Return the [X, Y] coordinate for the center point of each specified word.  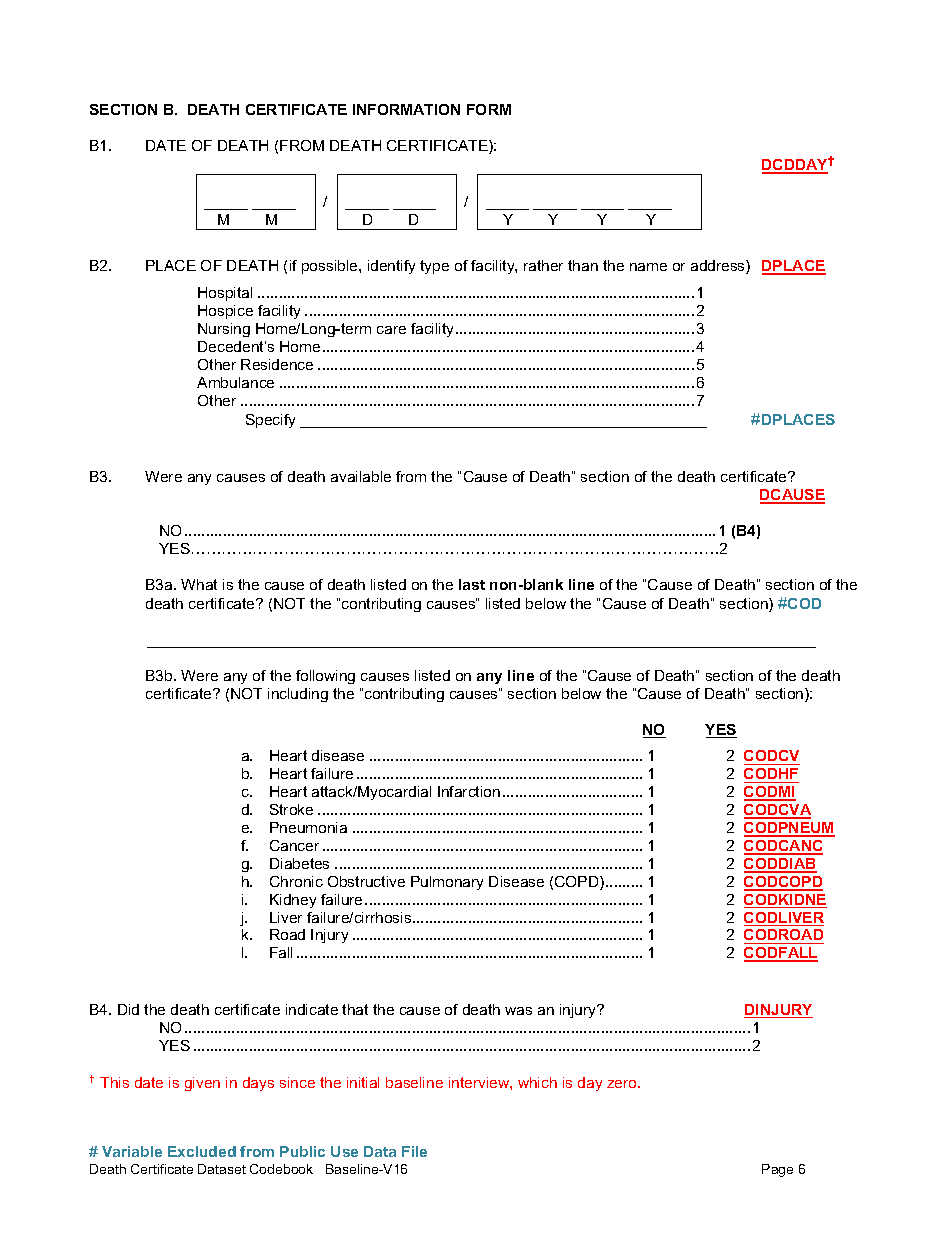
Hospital [225, 294]
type [434, 267]
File [414, 1151]
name [648, 267]
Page [777, 1170]
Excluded [202, 1151]
